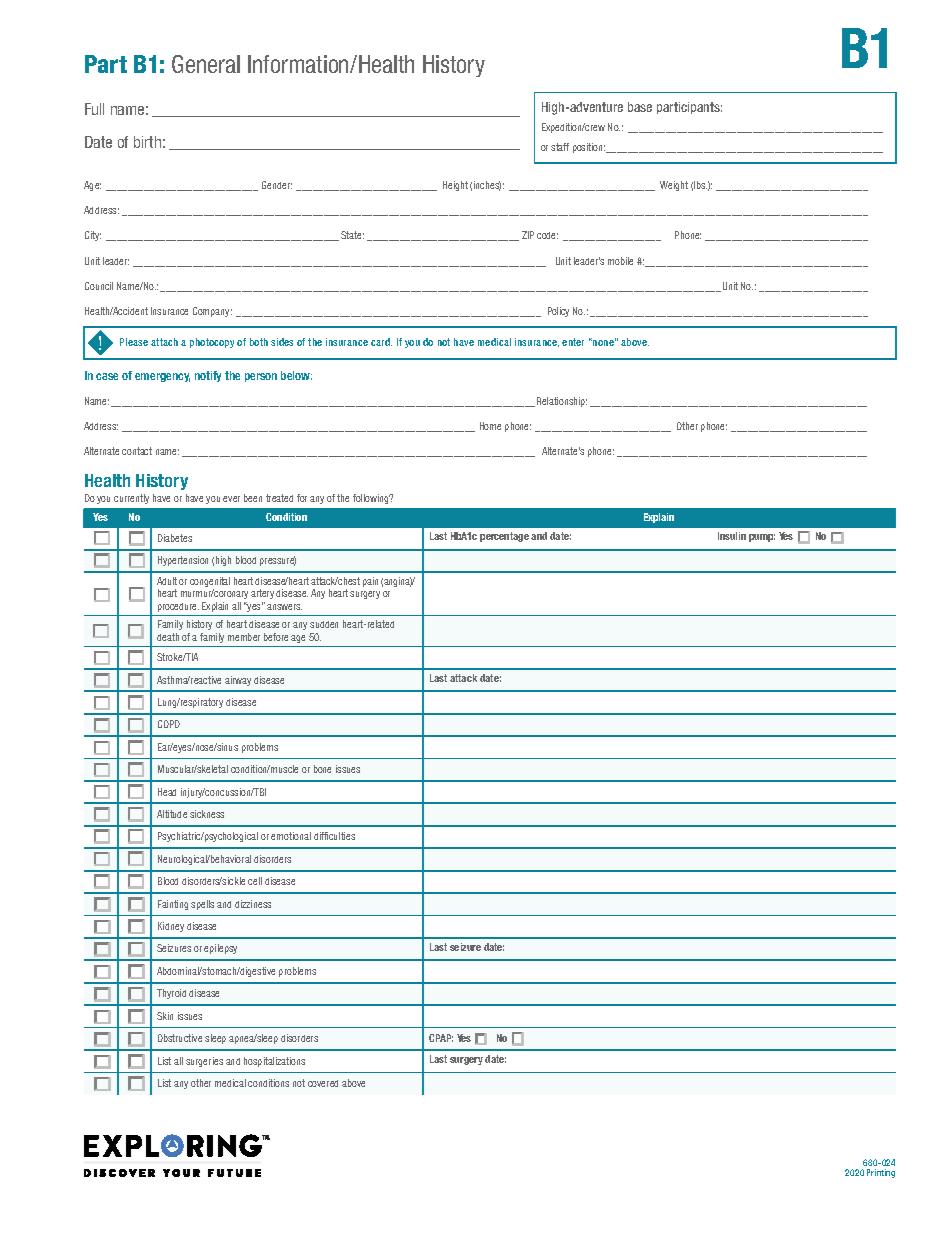 The image size is (952, 1233). I want to click on pump, so click(762, 538).
